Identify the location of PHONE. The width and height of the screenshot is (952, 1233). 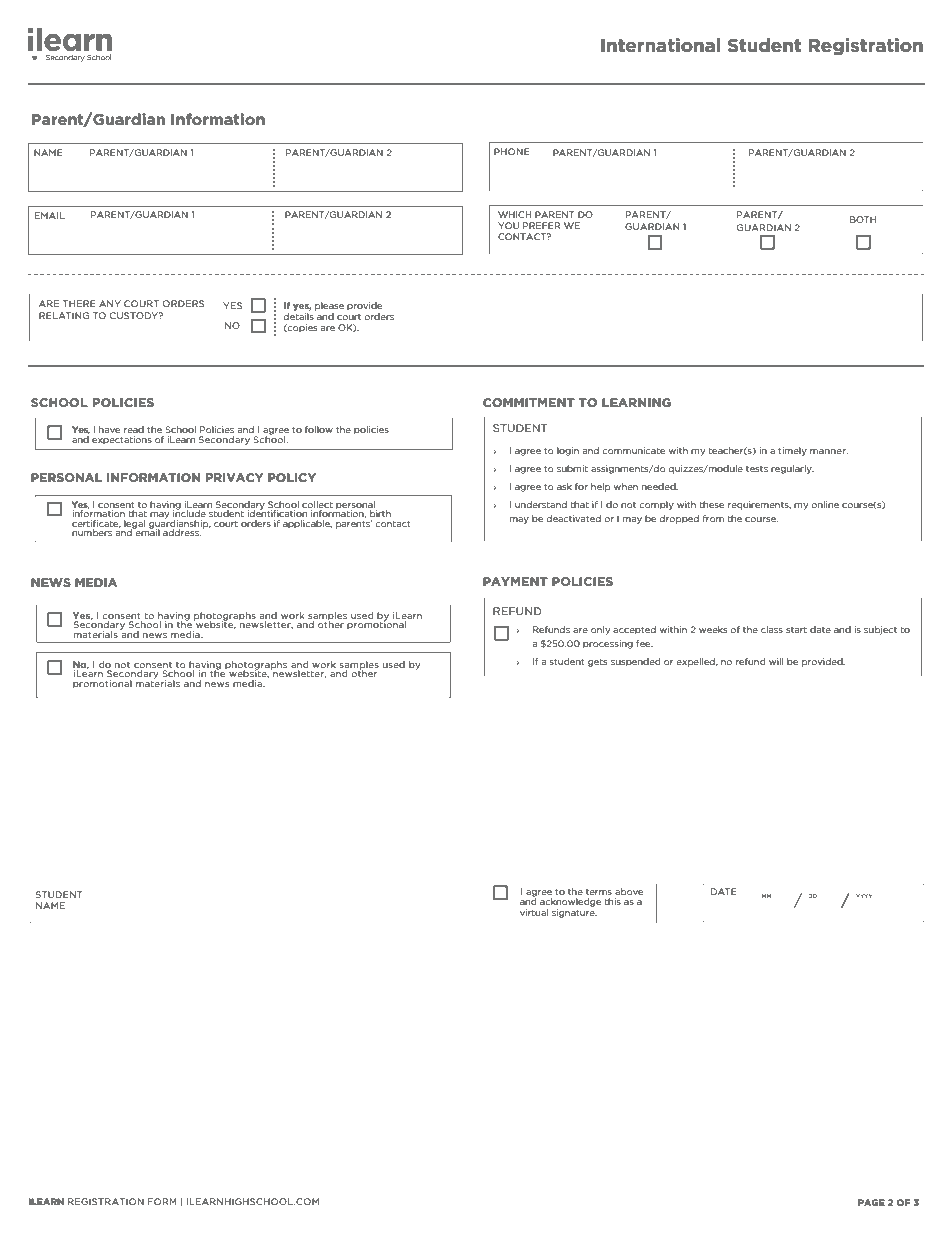
(512, 151).
